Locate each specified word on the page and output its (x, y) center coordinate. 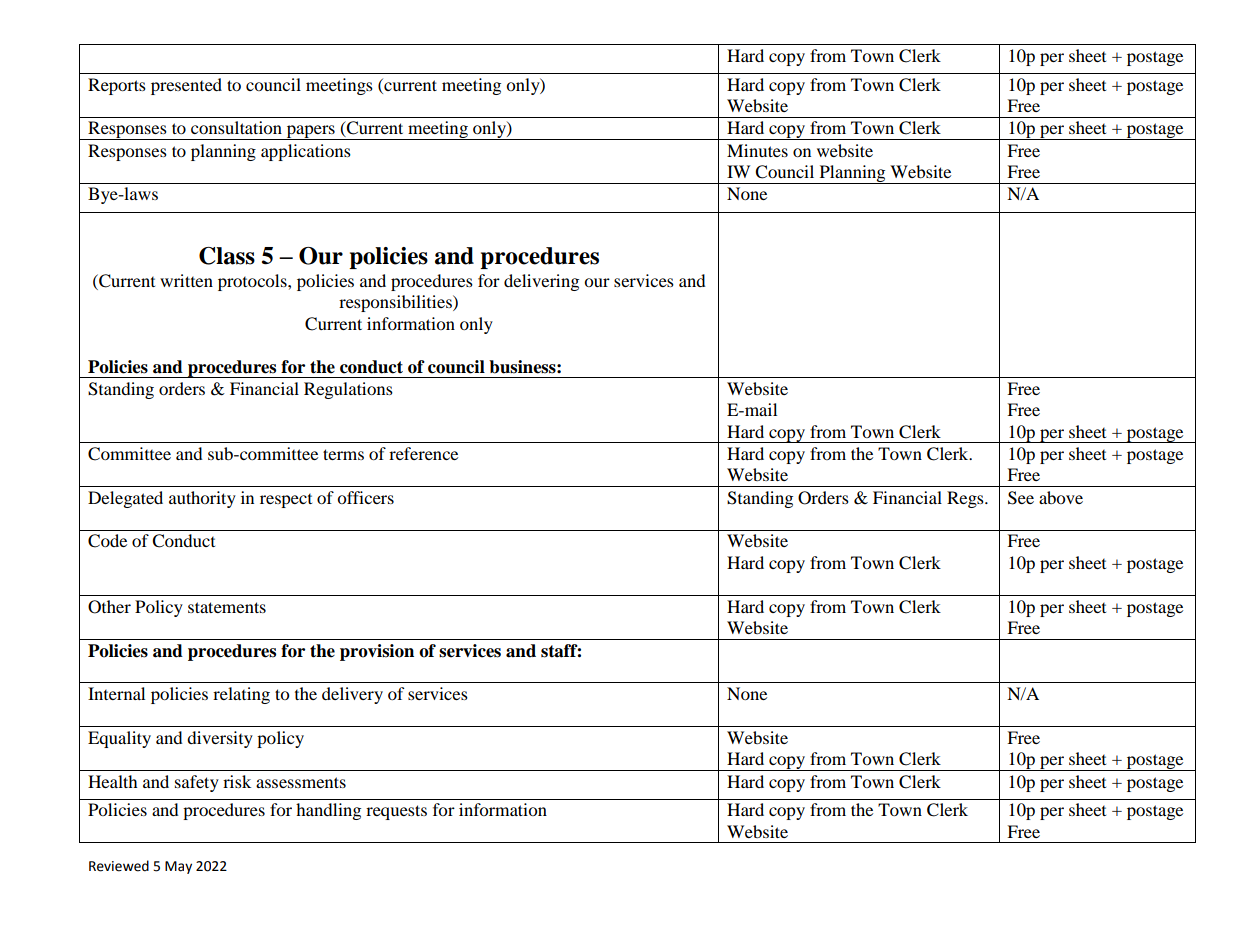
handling (328, 811)
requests (396, 812)
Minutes (757, 150)
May (178, 867)
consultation (236, 127)
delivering (541, 282)
